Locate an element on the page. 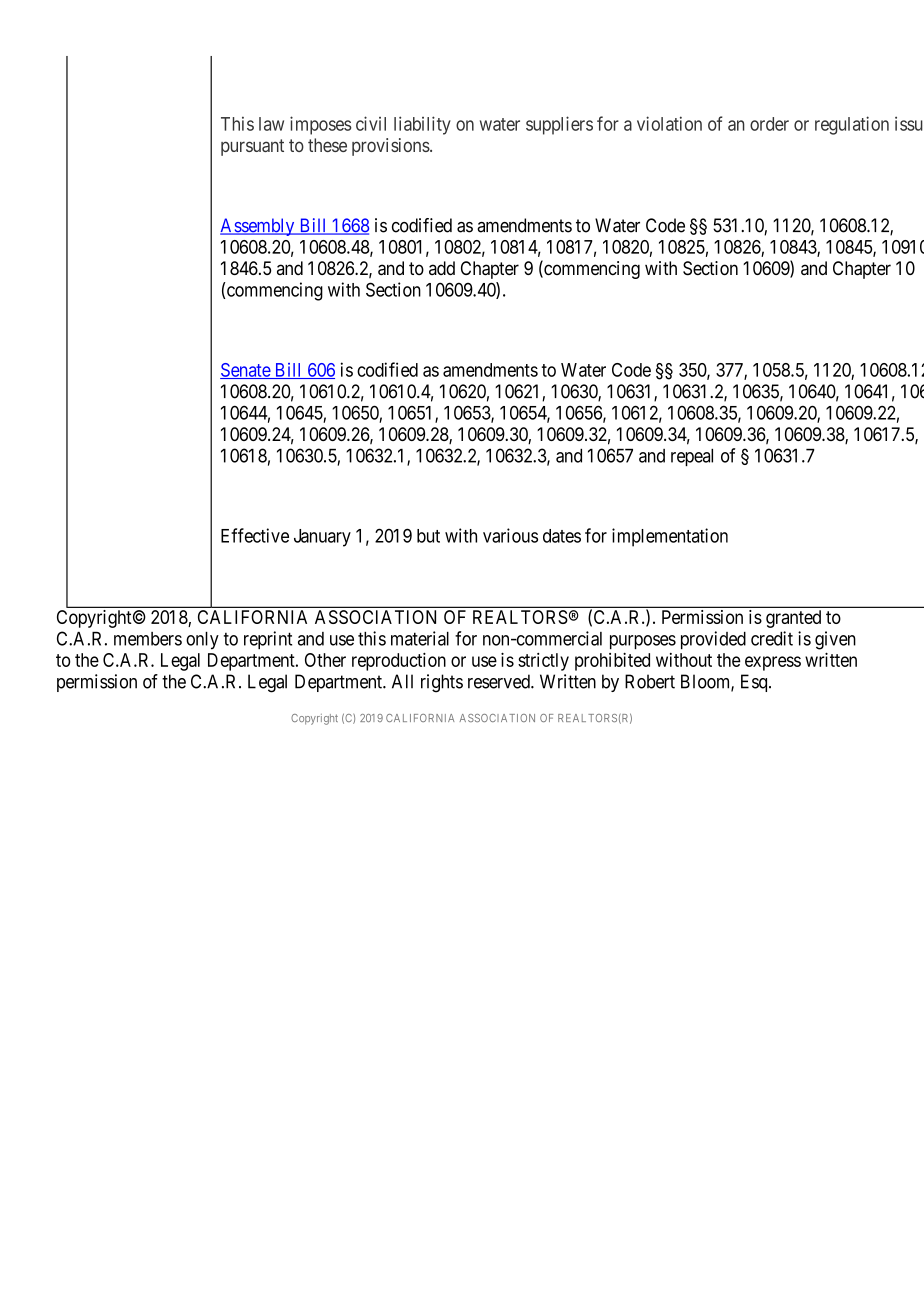 This page has width=924, height=1308. suppliers is located at coordinates (559, 125).
